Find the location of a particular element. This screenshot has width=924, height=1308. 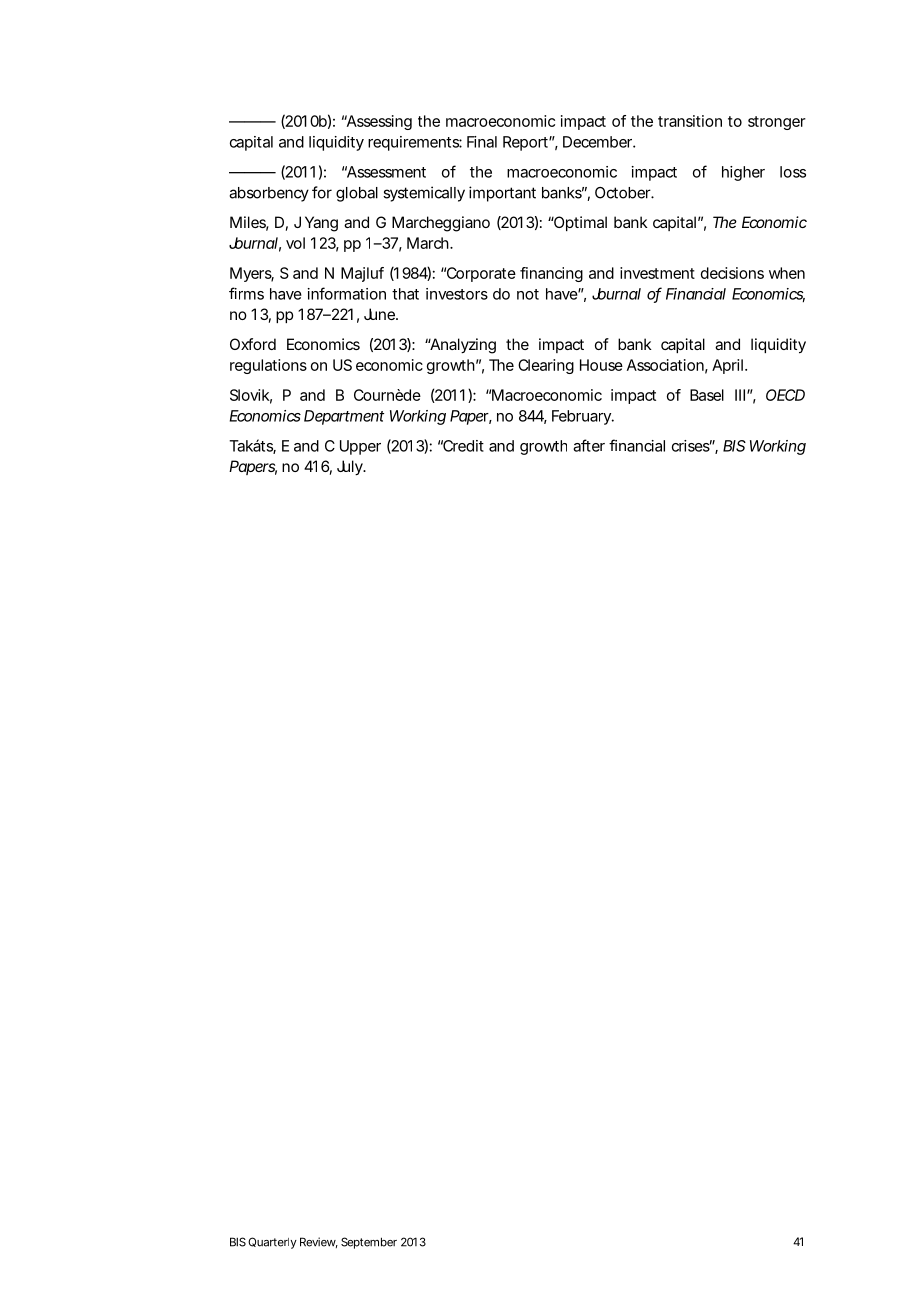

higher is located at coordinates (743, 173).
